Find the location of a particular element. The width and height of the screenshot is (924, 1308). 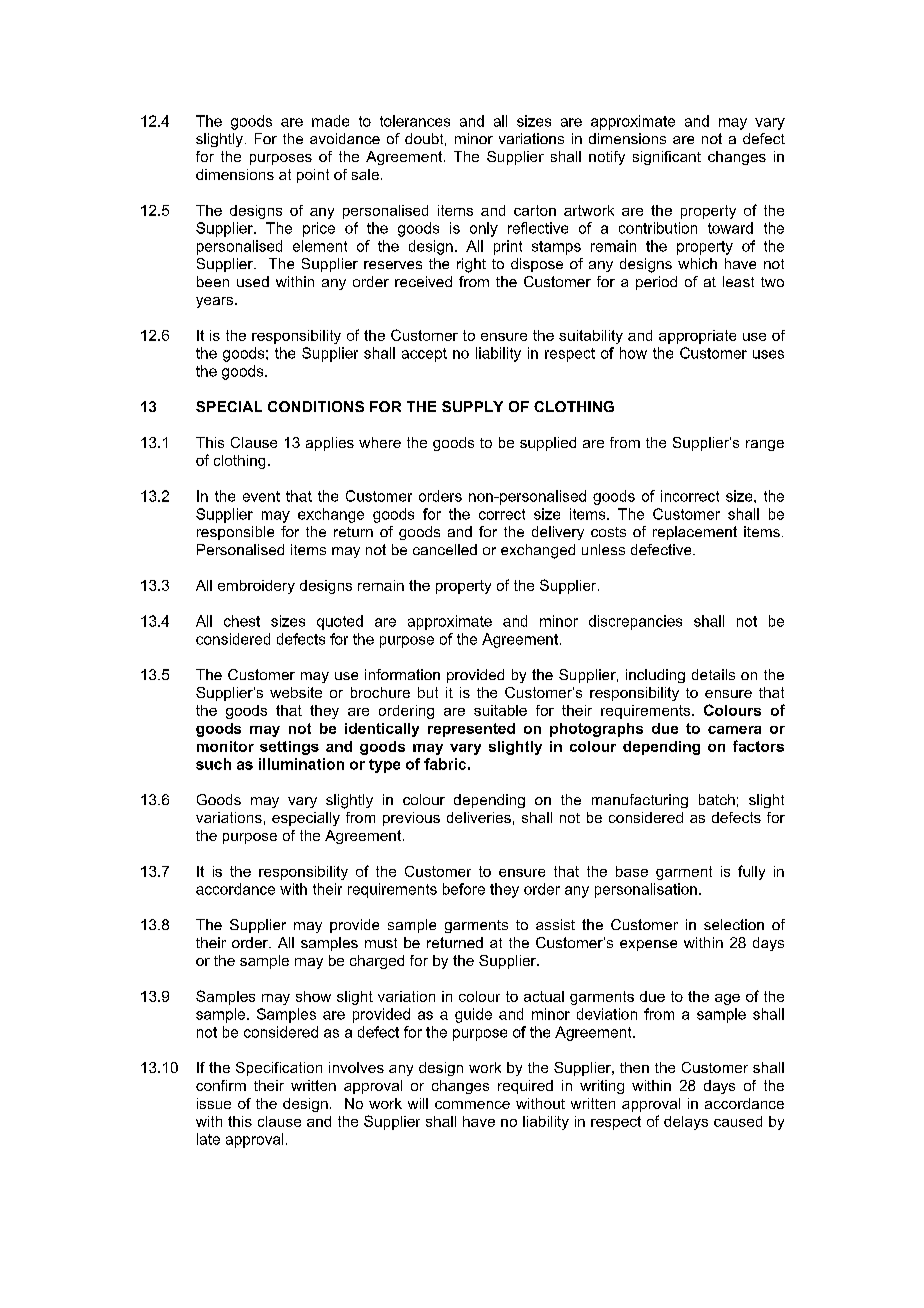

chest is located at coordinates (242, 621).
